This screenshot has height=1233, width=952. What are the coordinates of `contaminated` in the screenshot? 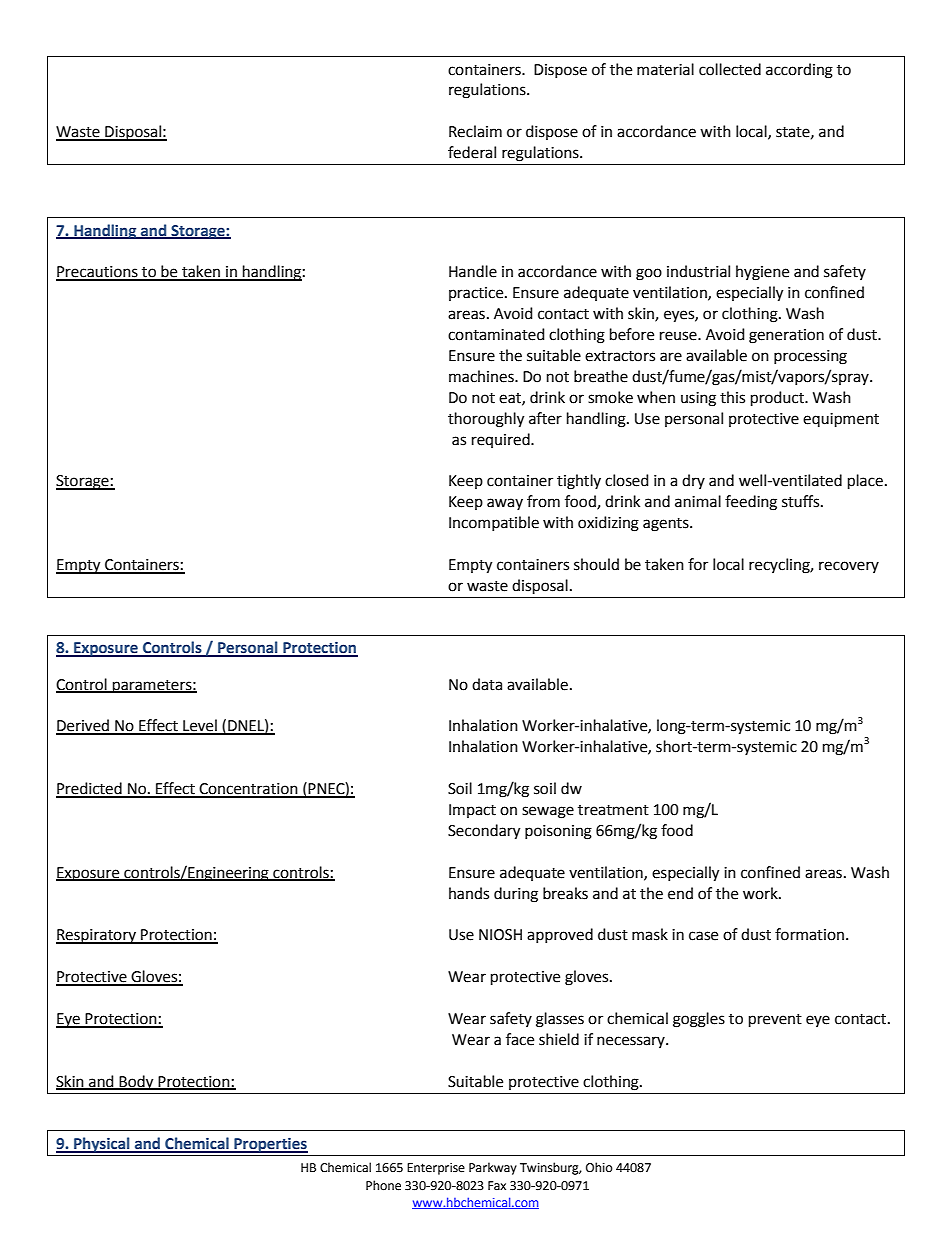 It's located at (496, 334).
